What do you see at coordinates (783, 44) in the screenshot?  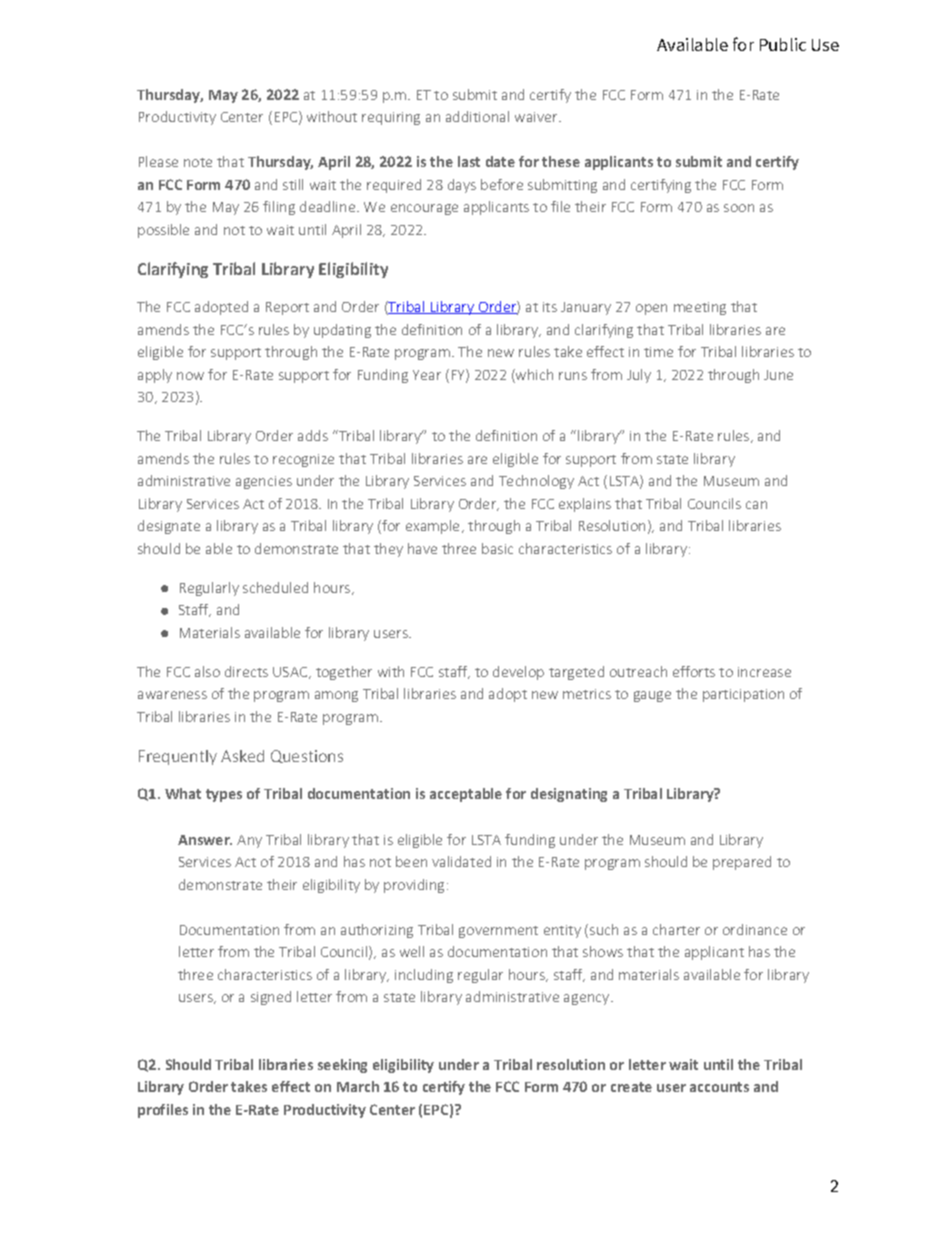 I see `Public` at bounding box center [783, 44].
